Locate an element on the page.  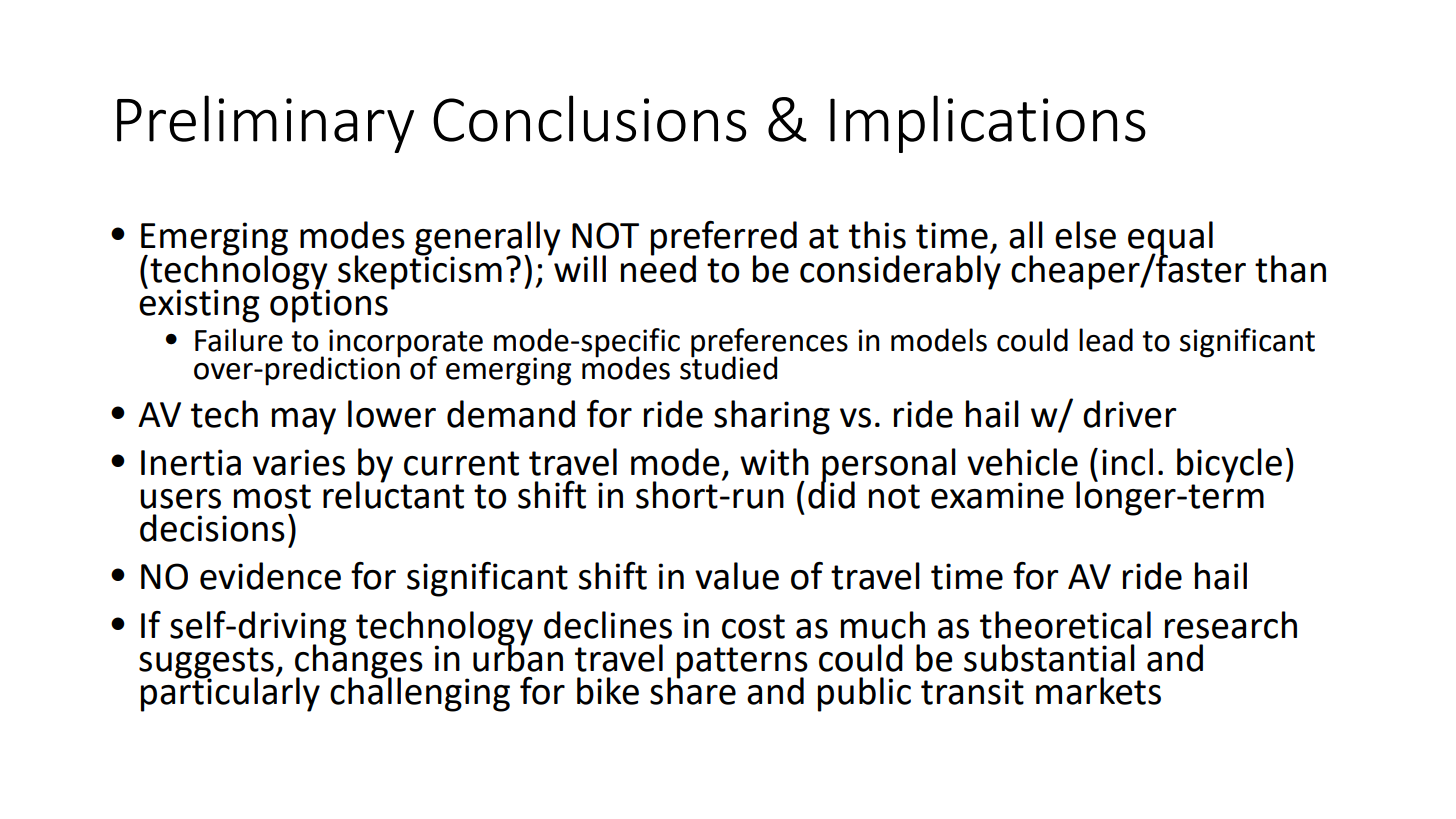
changes is located at coordinates (359, 661).
